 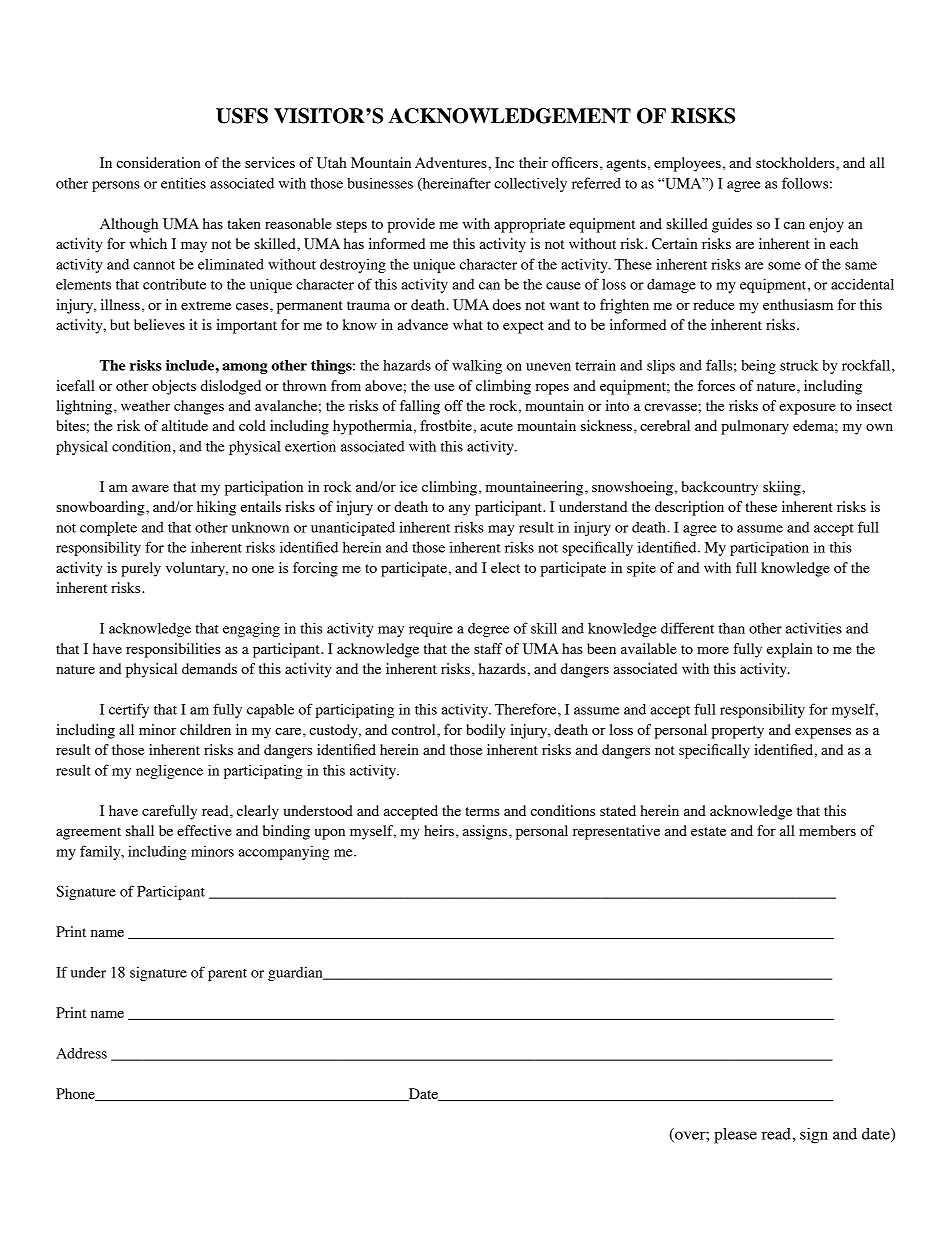 What do you see at coordinates (735, 1136) in the screenshot?
I see `please` at bounding box center [735, 1136].
